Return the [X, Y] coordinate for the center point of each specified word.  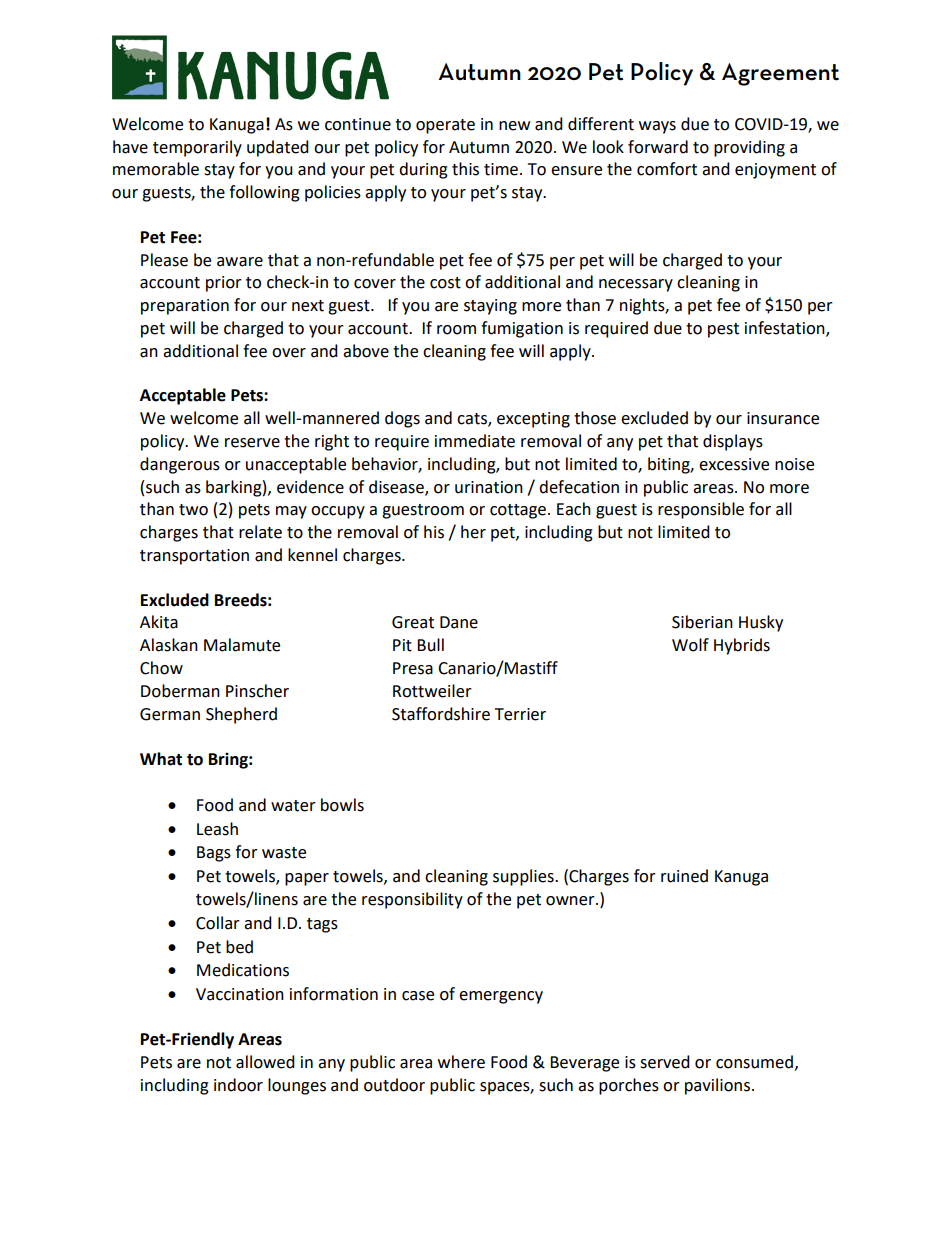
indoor [238, 1085]
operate [445, 126]
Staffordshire [441, 714]
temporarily [197, 148]
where [461, 1062]
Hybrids [742, 646]
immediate [475, 441]
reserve [252, 443]
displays [733, 442]
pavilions [719, 1086]
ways [657, 127]
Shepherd [241, 715]
